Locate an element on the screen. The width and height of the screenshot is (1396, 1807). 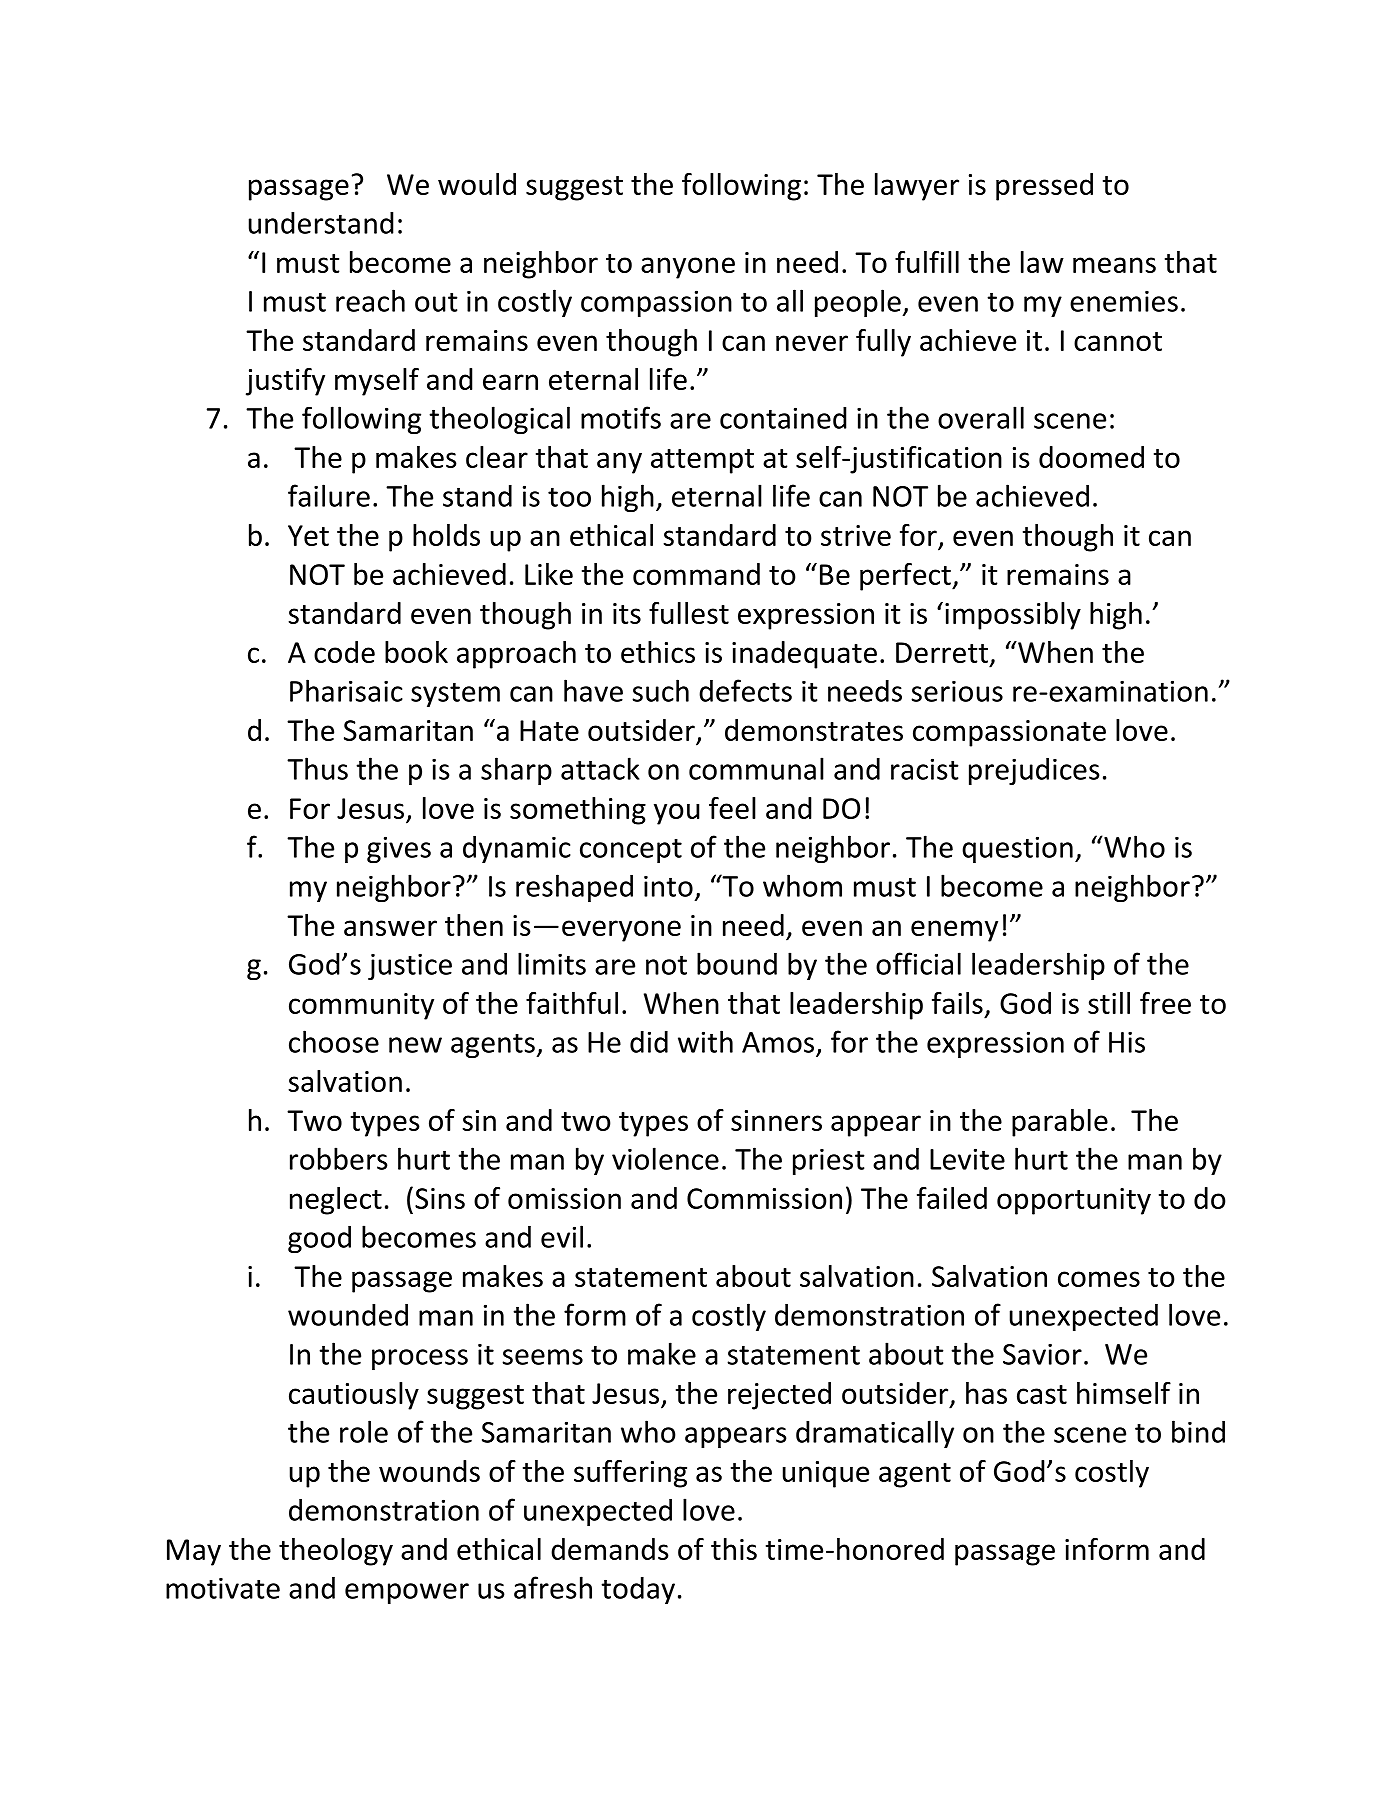
code is located at coordinates (344, 652).
